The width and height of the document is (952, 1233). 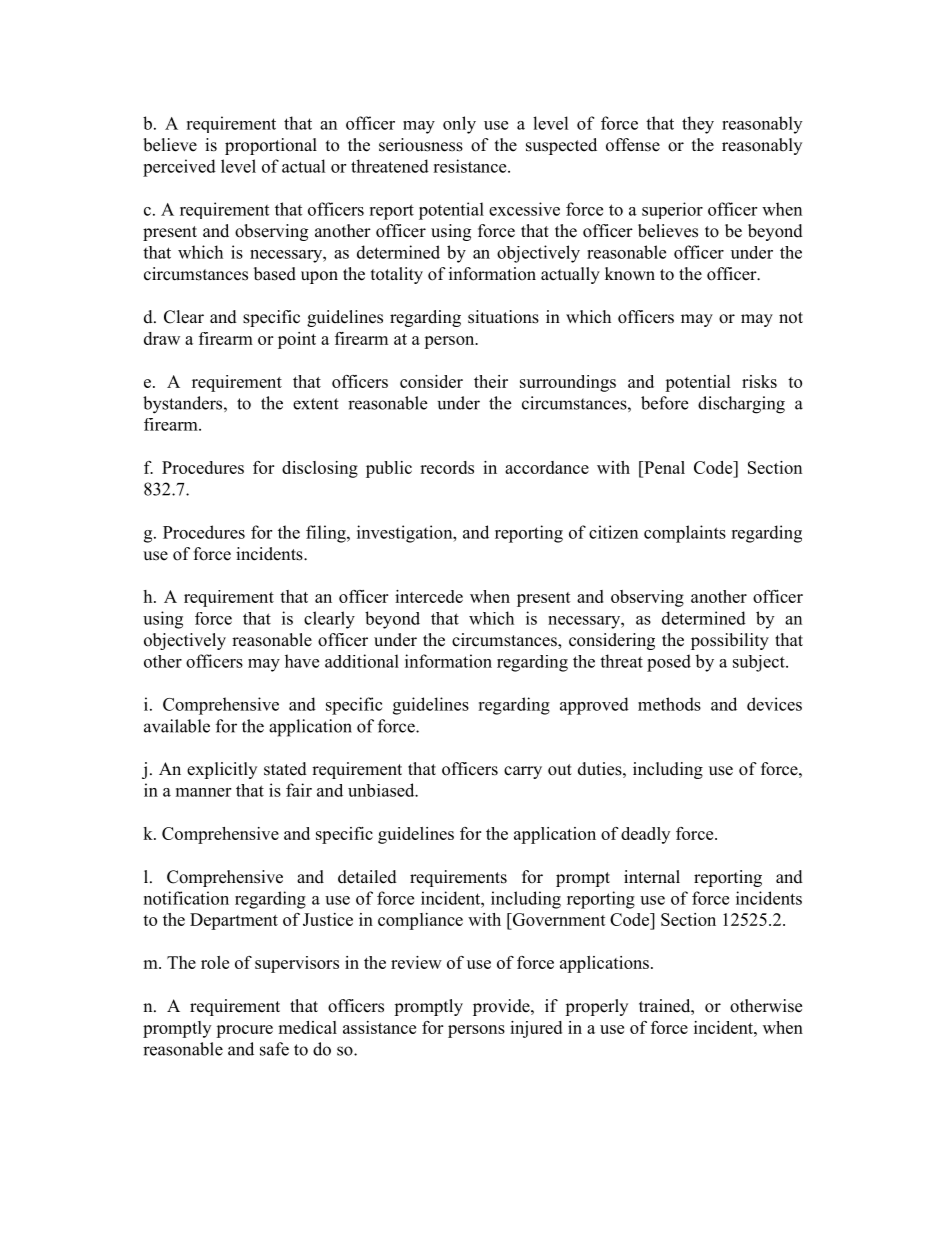 I want to click on carry, so click(x=523, y=772).
